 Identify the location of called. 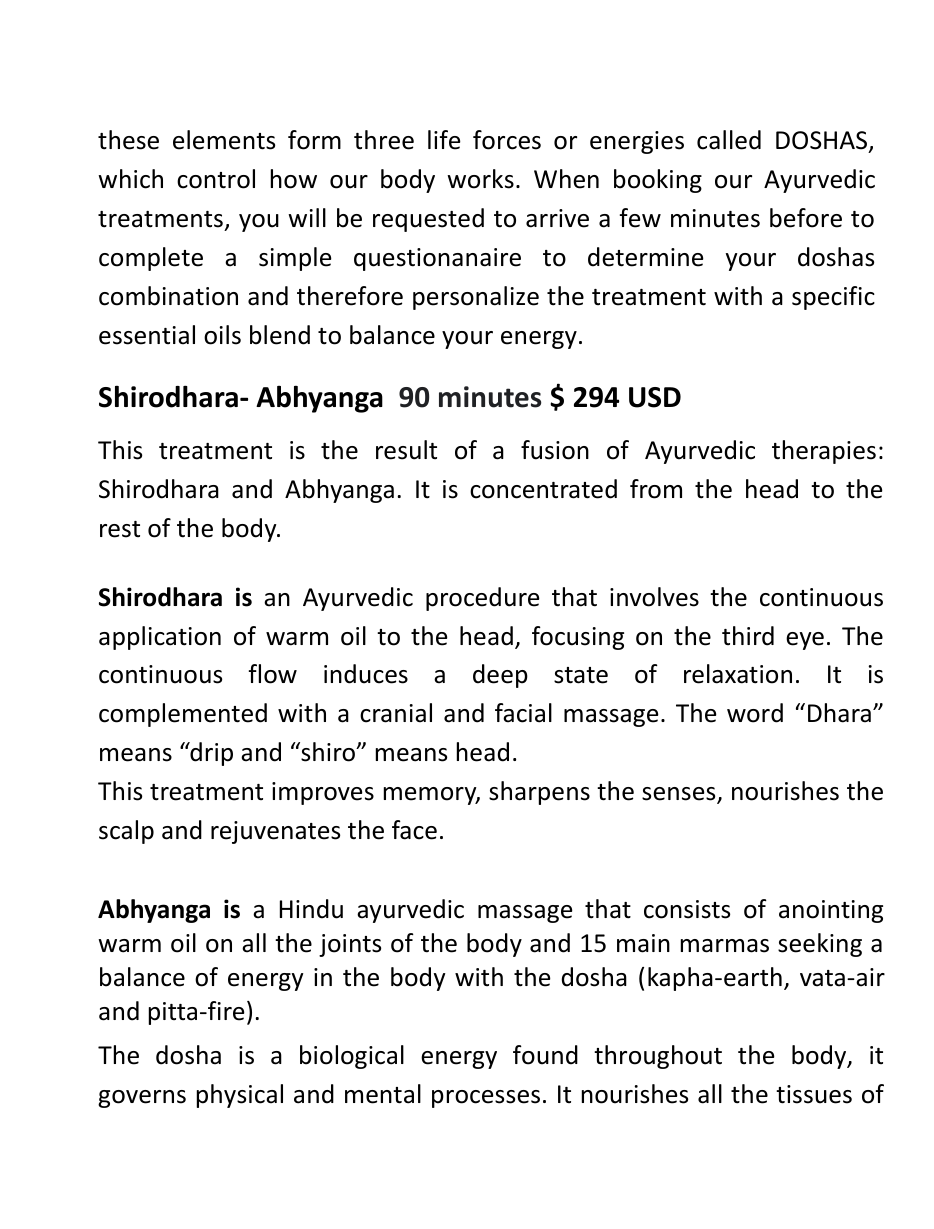
(729, 140).
